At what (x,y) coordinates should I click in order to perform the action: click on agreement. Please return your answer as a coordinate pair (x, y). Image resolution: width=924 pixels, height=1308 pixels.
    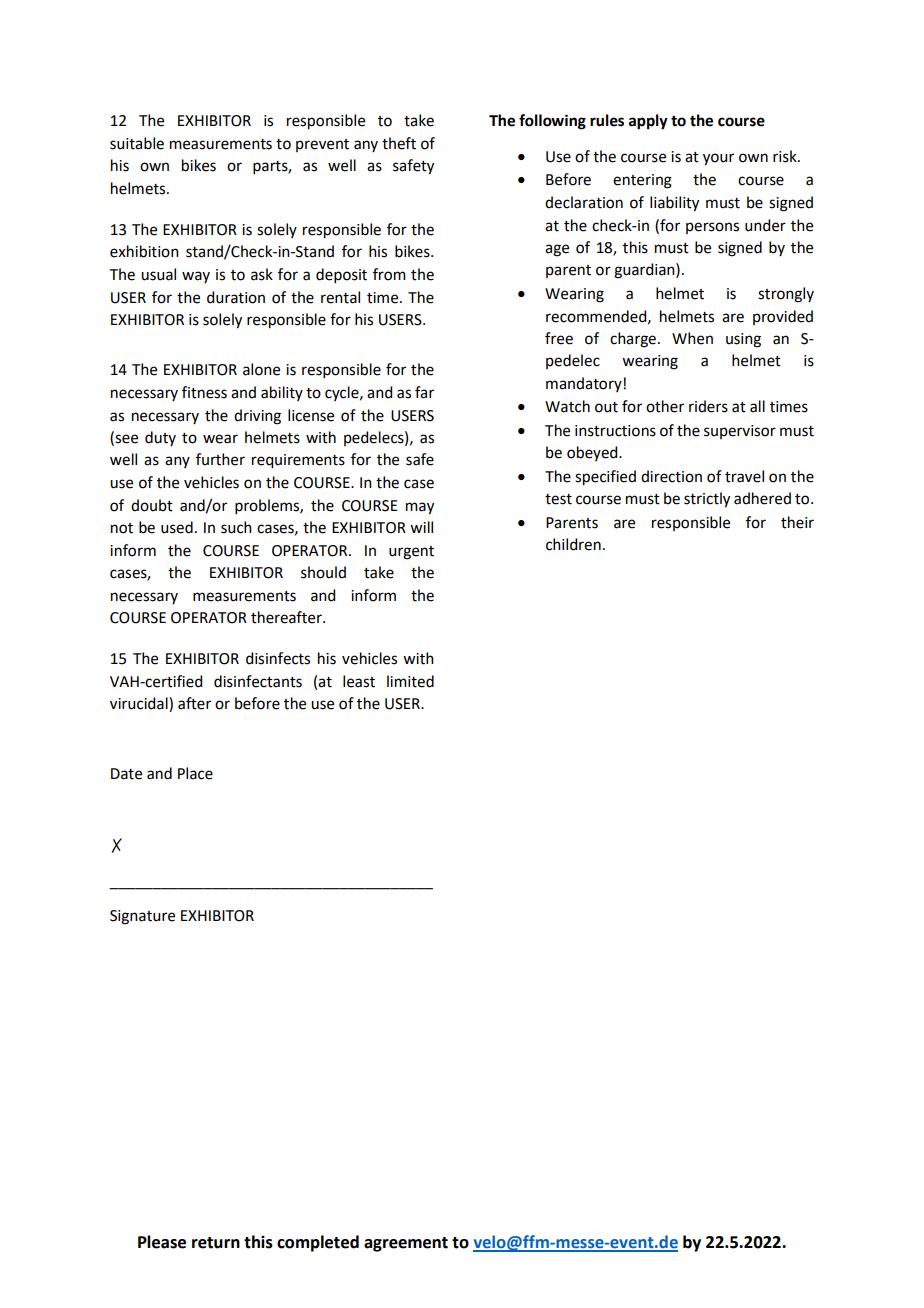
    Looking at the image, I should click on (406, 1244).
